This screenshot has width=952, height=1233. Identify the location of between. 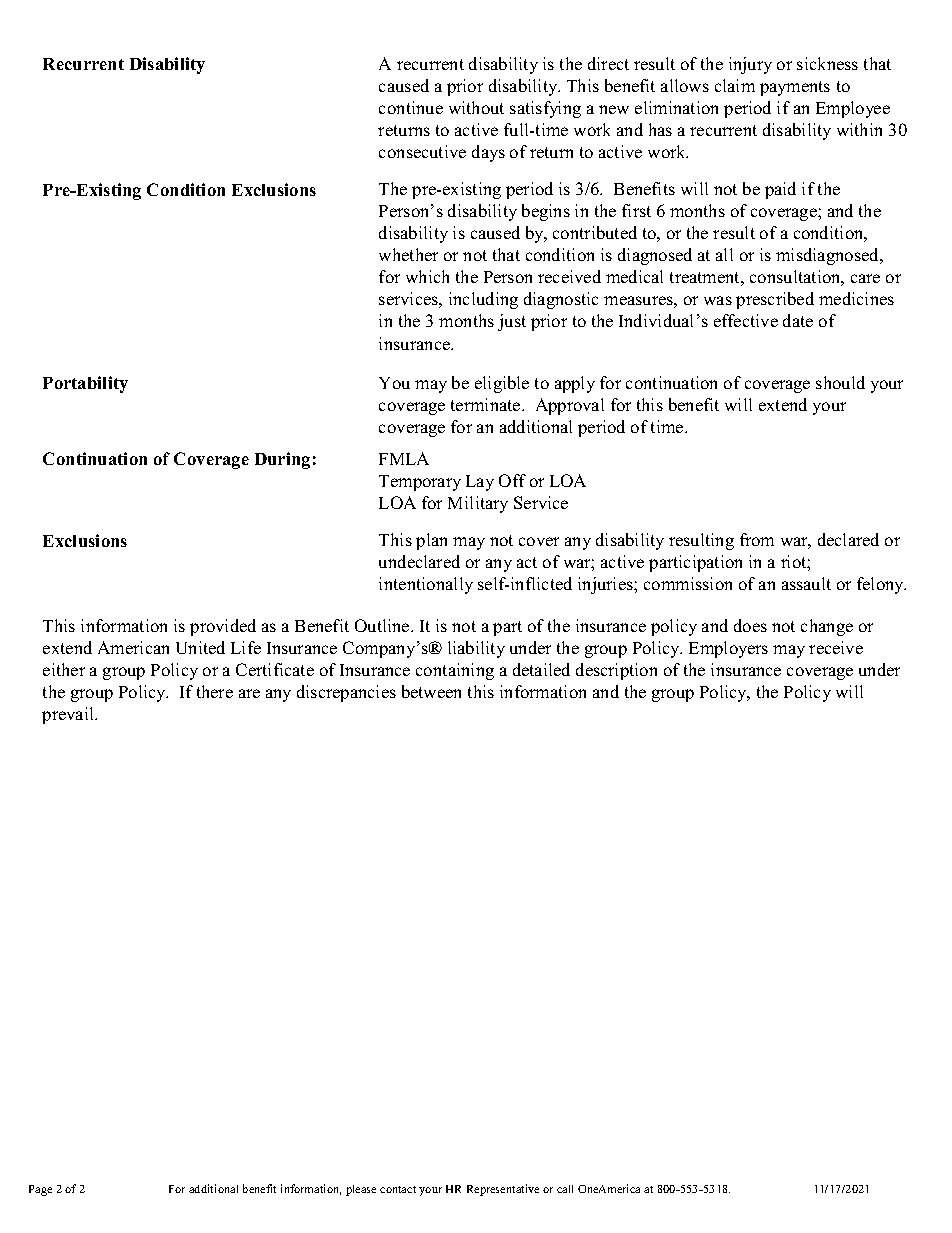
(431, 691).
